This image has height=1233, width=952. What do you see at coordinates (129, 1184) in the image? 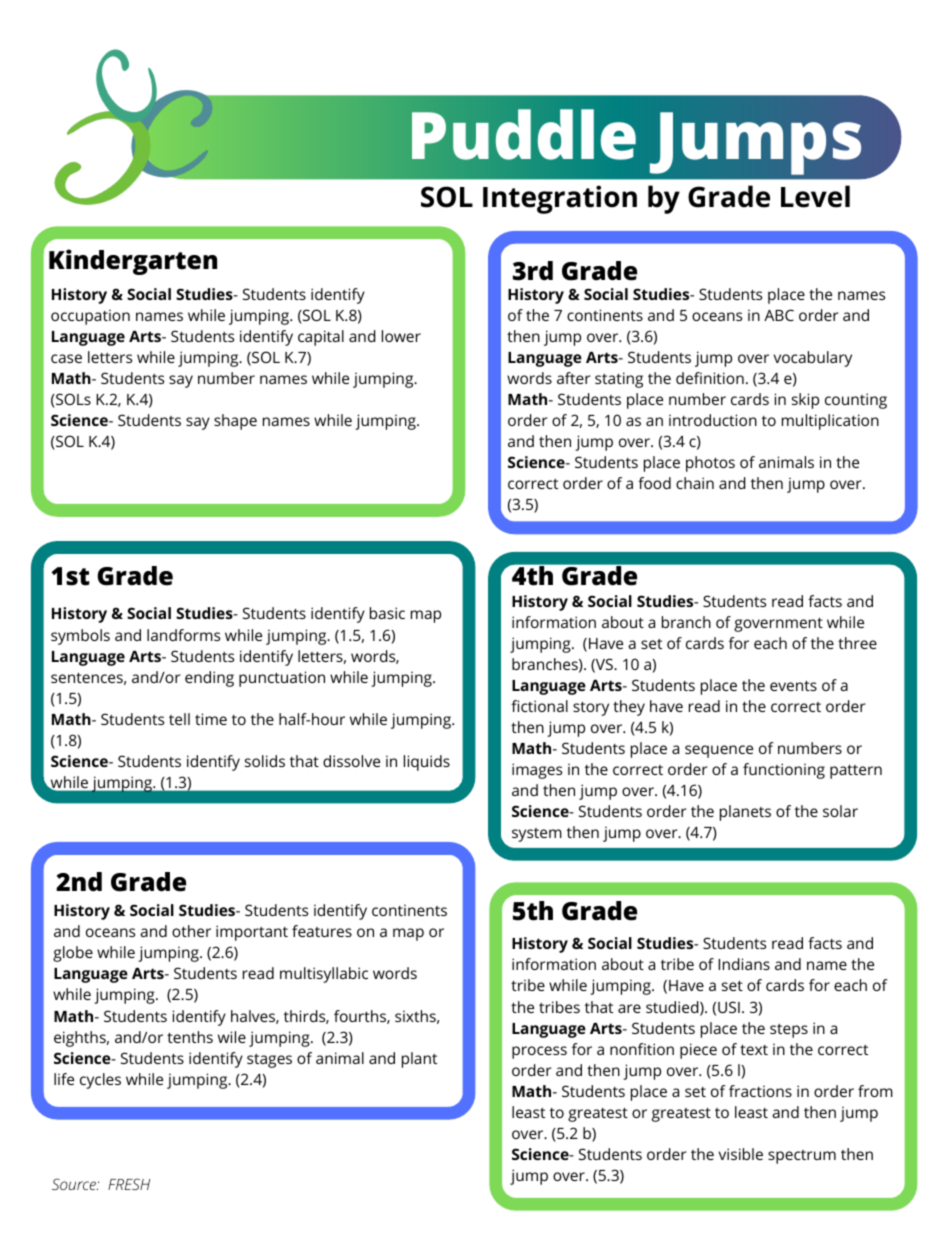
I see `FRESH` at bounding box center [129, 1184].
